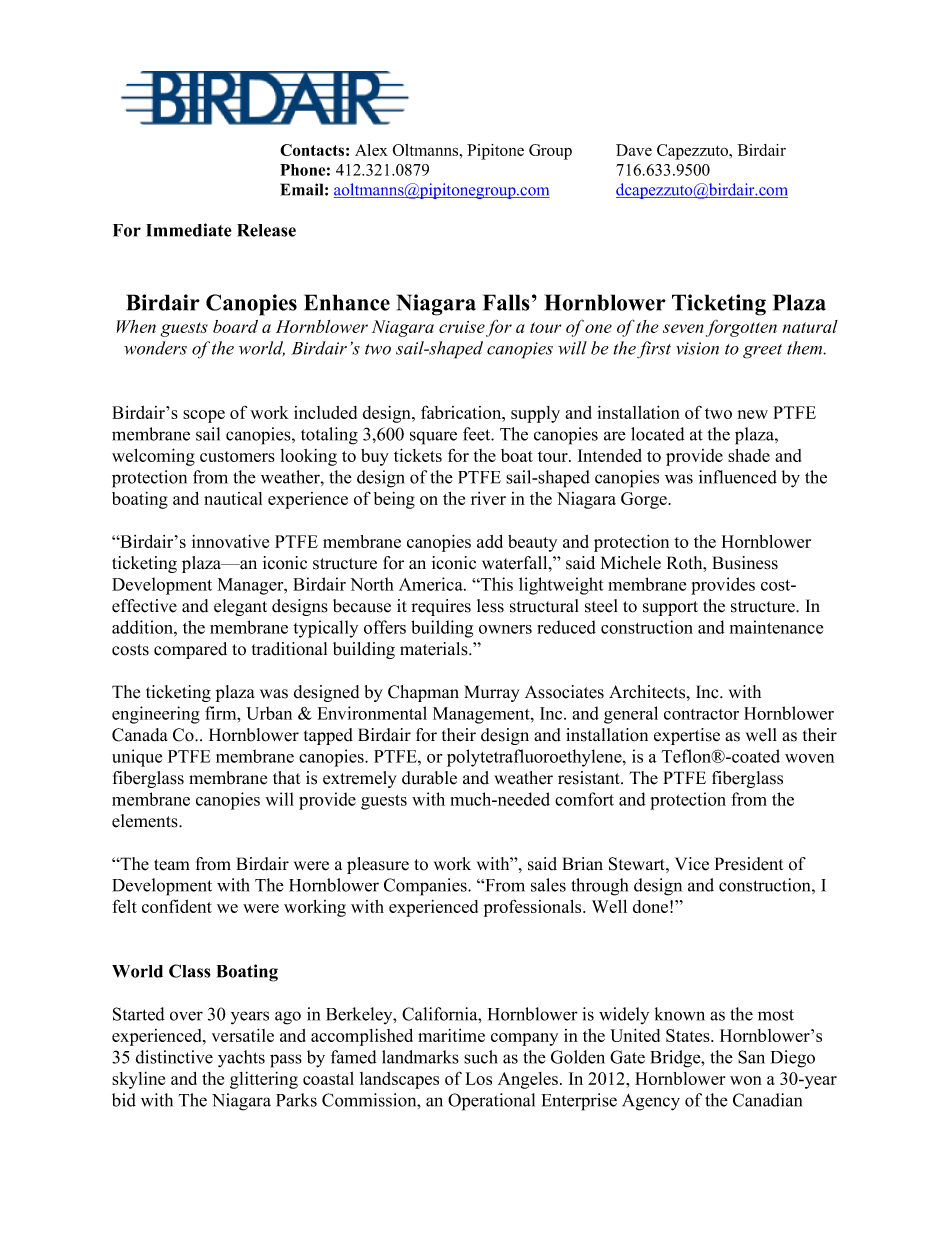 Image resolution: width=952 pixels, height=1233 pixels. I want to click on nautical, so click(233, 498).
